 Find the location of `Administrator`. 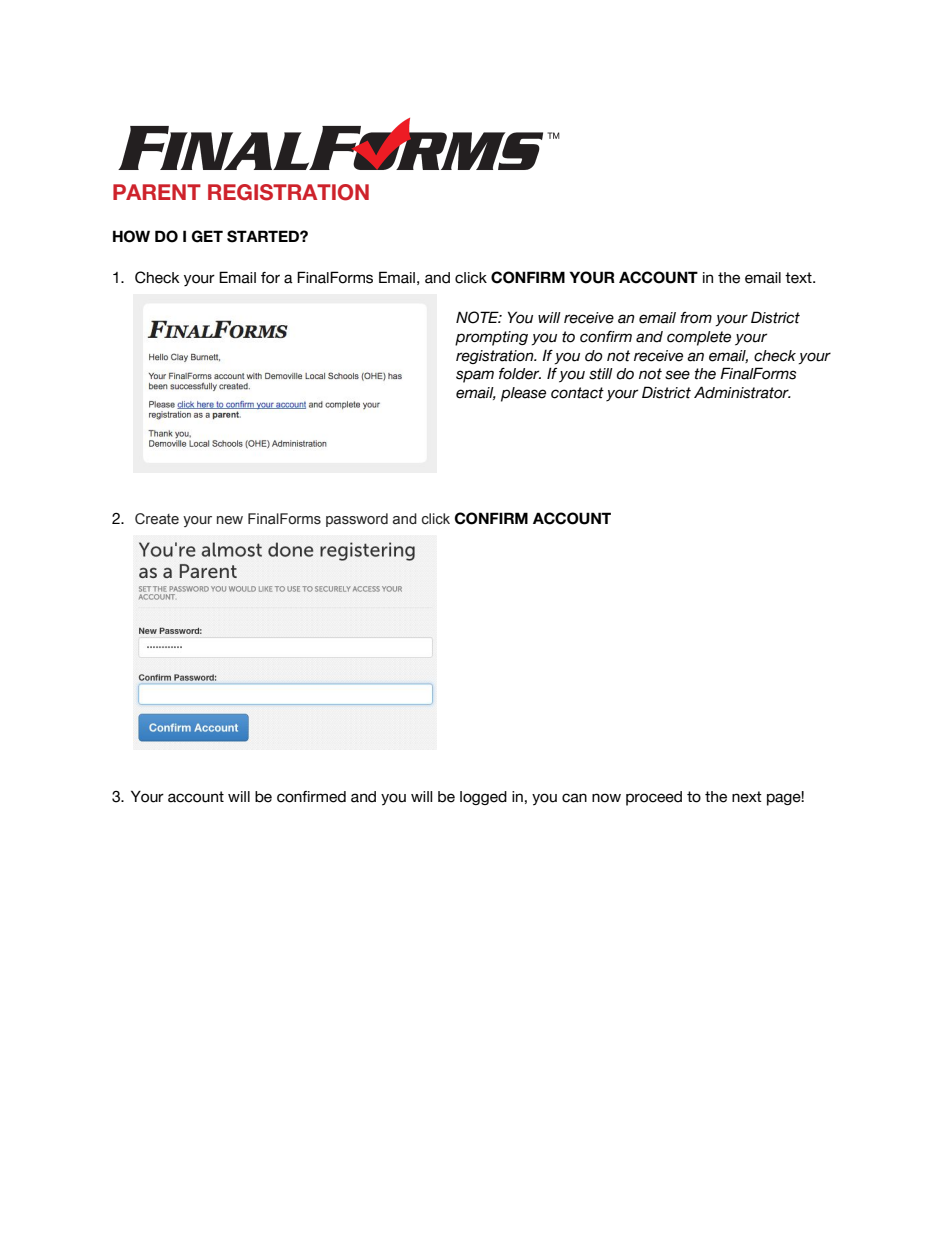

Administrator is located at coordinates (742, 392).
